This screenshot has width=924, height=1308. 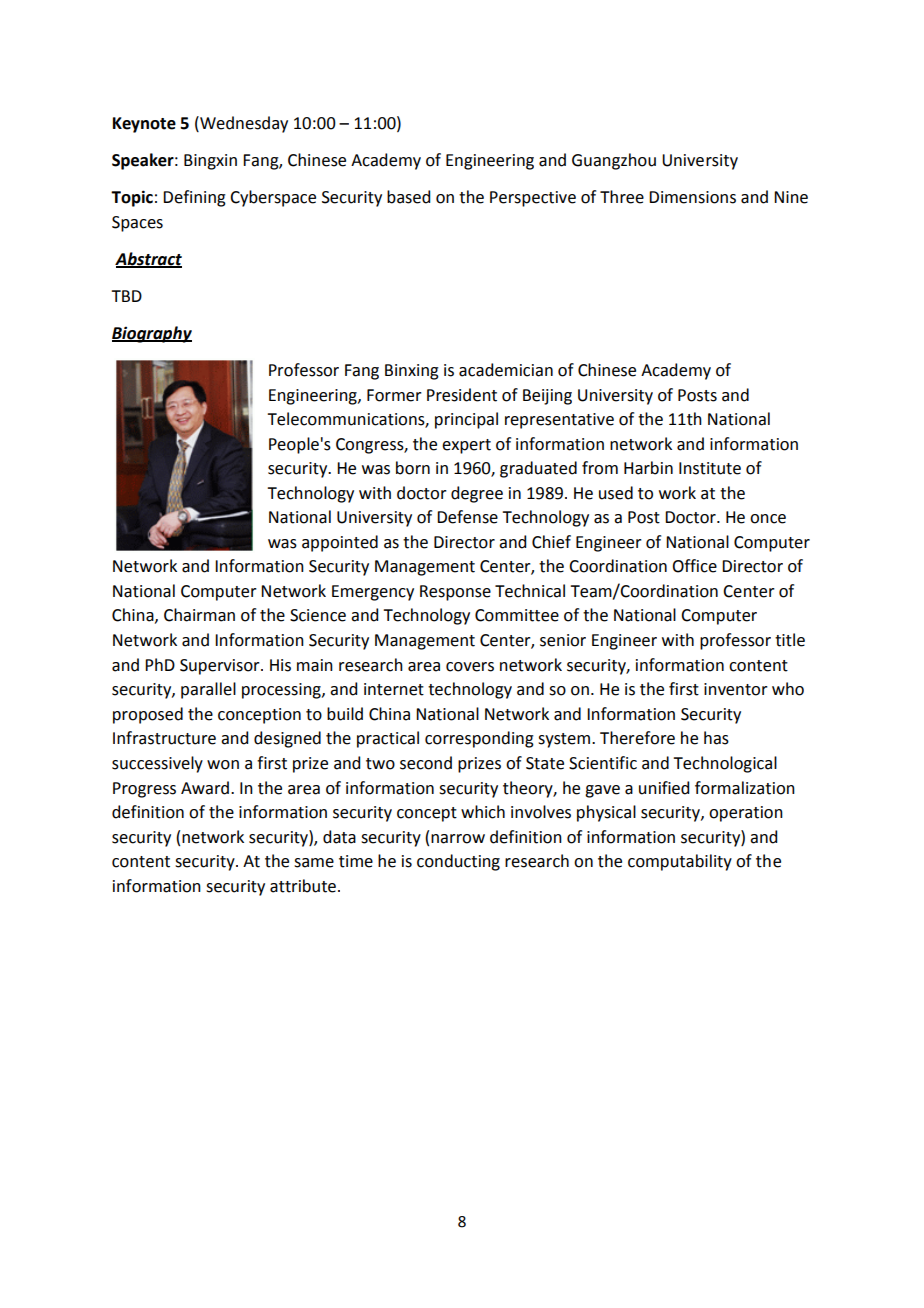 What do you see at coordinates (199, 615) in the screenshot?
I see `Chairman` at bounding box center [199, 615].
